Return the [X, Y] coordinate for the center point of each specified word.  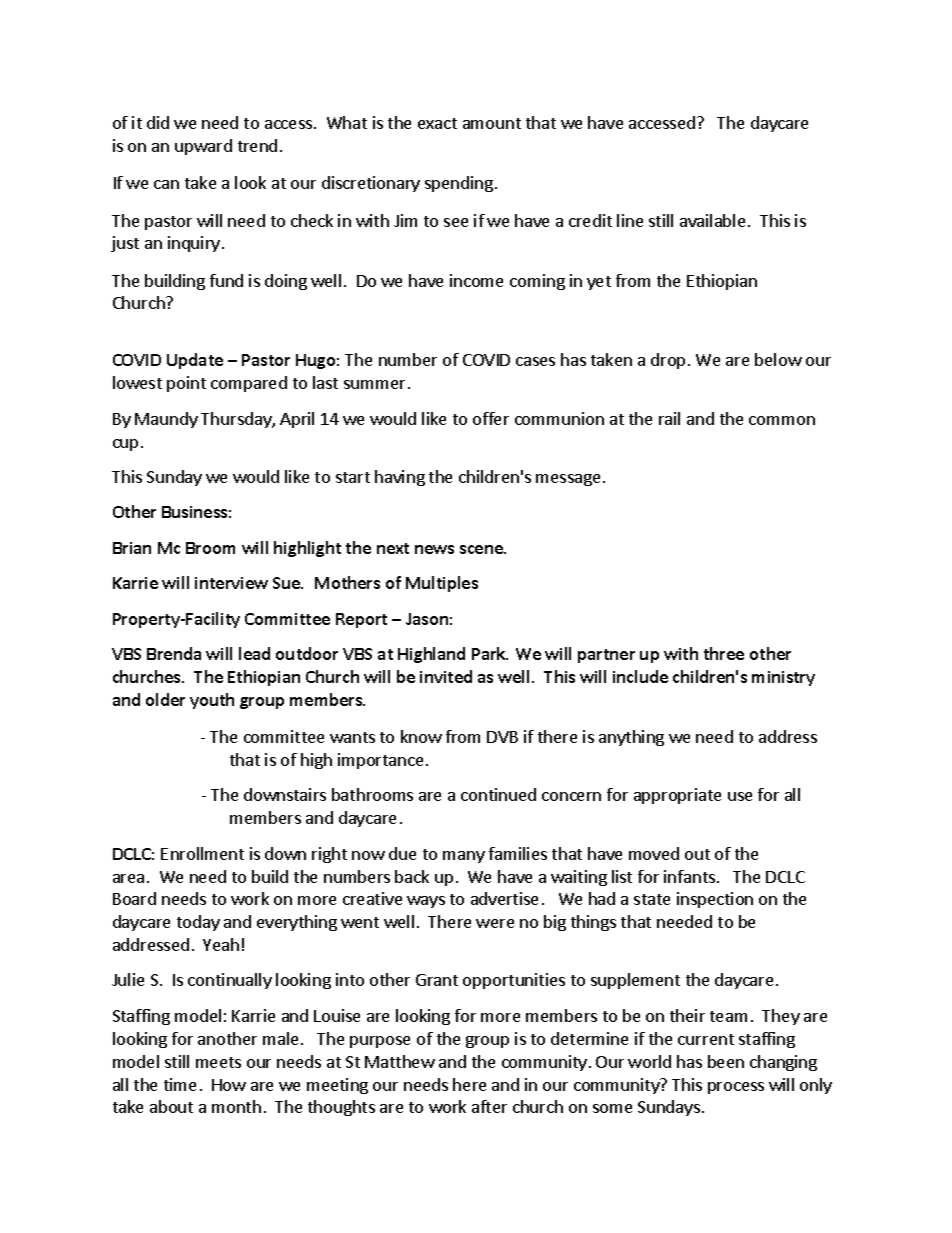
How [229, 1085]
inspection [715, 900]
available [712, 220]
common [782, 420]
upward [203, 147]
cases [535, 361]
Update [195, 361]
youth [212, 701]
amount [492, 123]
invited [446, 676]
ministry [783, 678]
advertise [504, 898]
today [198, 923]
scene [482, 549]
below [778, 359]
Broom [210, 548]
